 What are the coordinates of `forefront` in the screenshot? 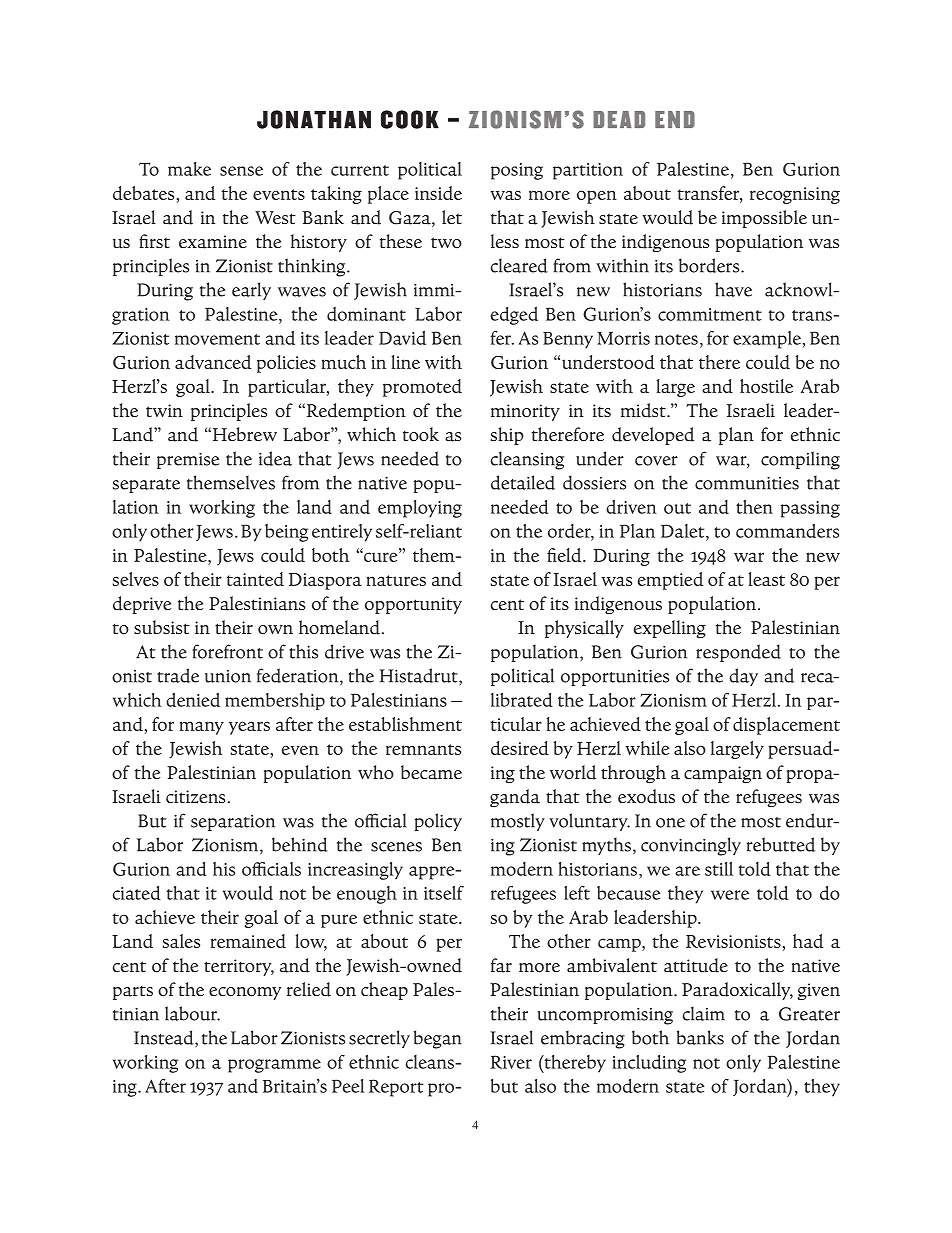 It's located at (227, 651).
